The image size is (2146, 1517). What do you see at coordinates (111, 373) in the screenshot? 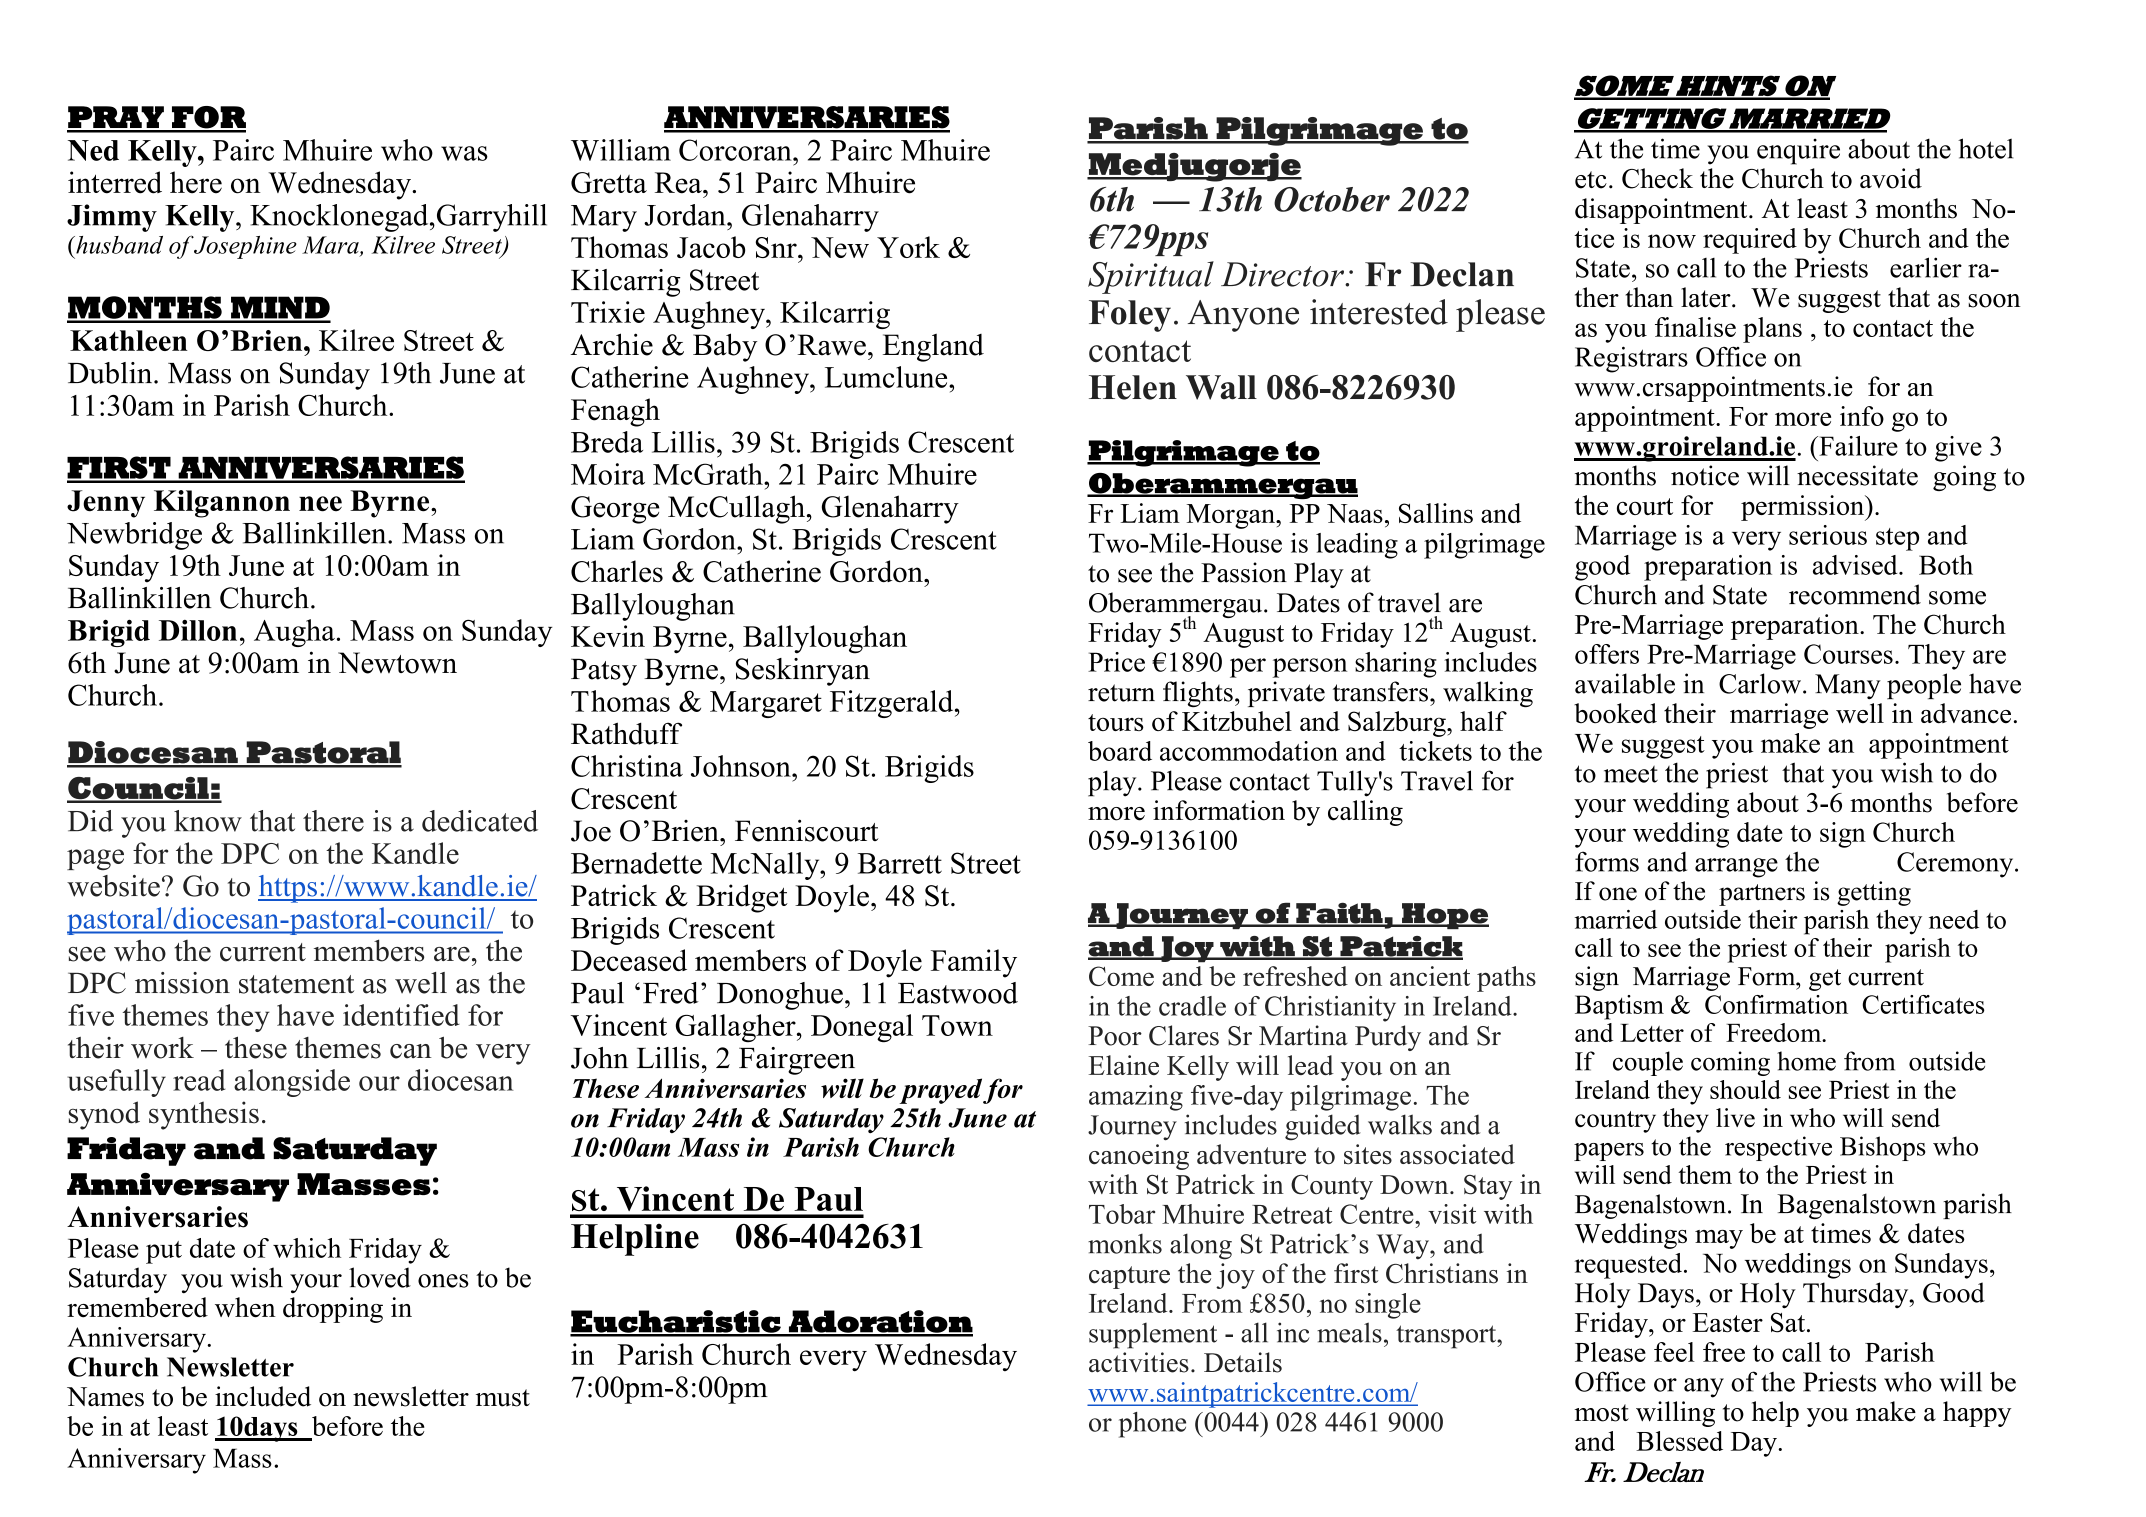
I see `Dublin` at bounding box center [111, 373].
